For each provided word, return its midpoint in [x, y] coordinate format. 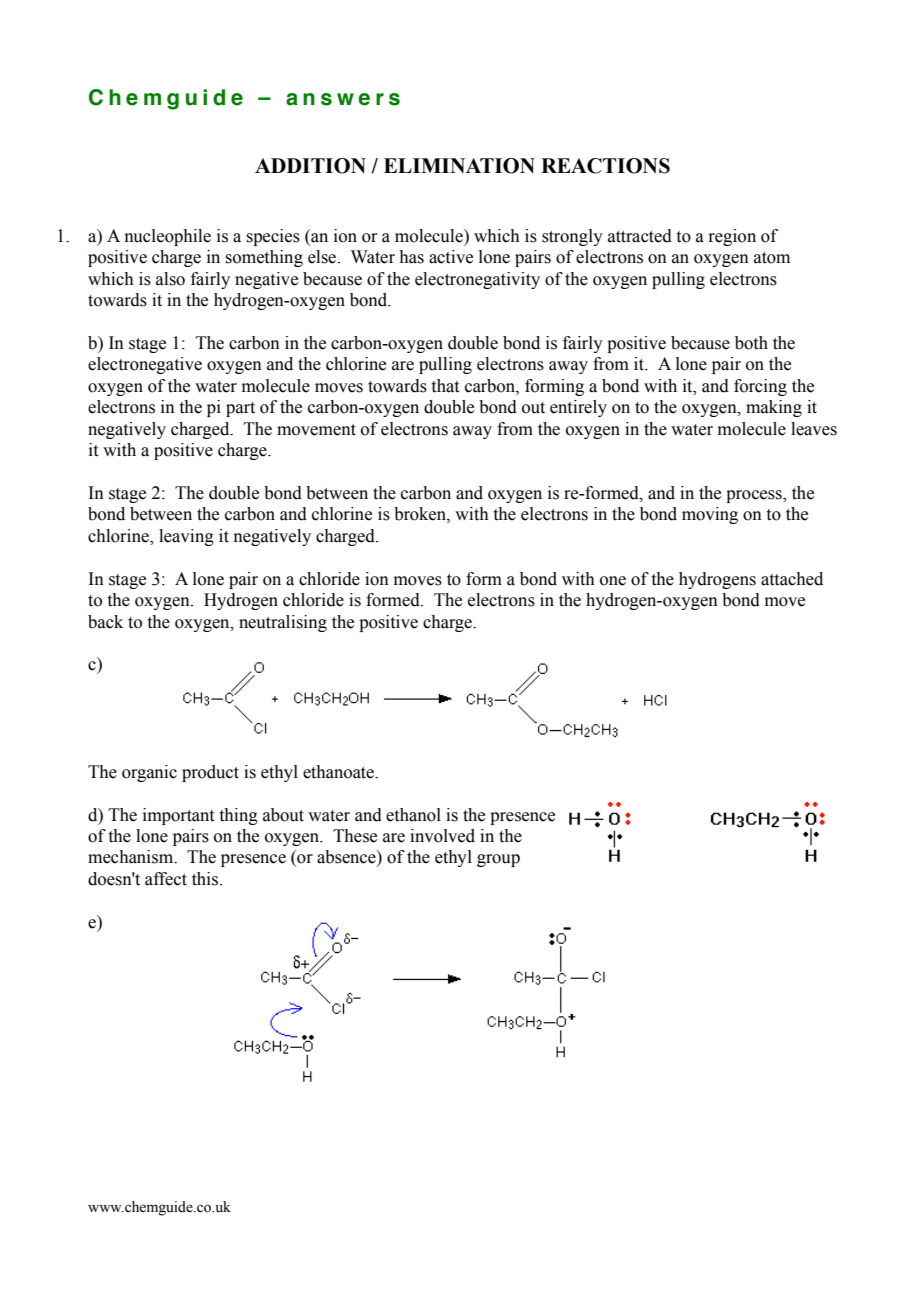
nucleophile [168, 237]
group [498, 860]
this [205, 879]
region [732, 237]
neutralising [283, 623]
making [774, 408]
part [240, 409]
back [105, 622]
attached [792, 579]
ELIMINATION [459, 166]
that [445, 386]
